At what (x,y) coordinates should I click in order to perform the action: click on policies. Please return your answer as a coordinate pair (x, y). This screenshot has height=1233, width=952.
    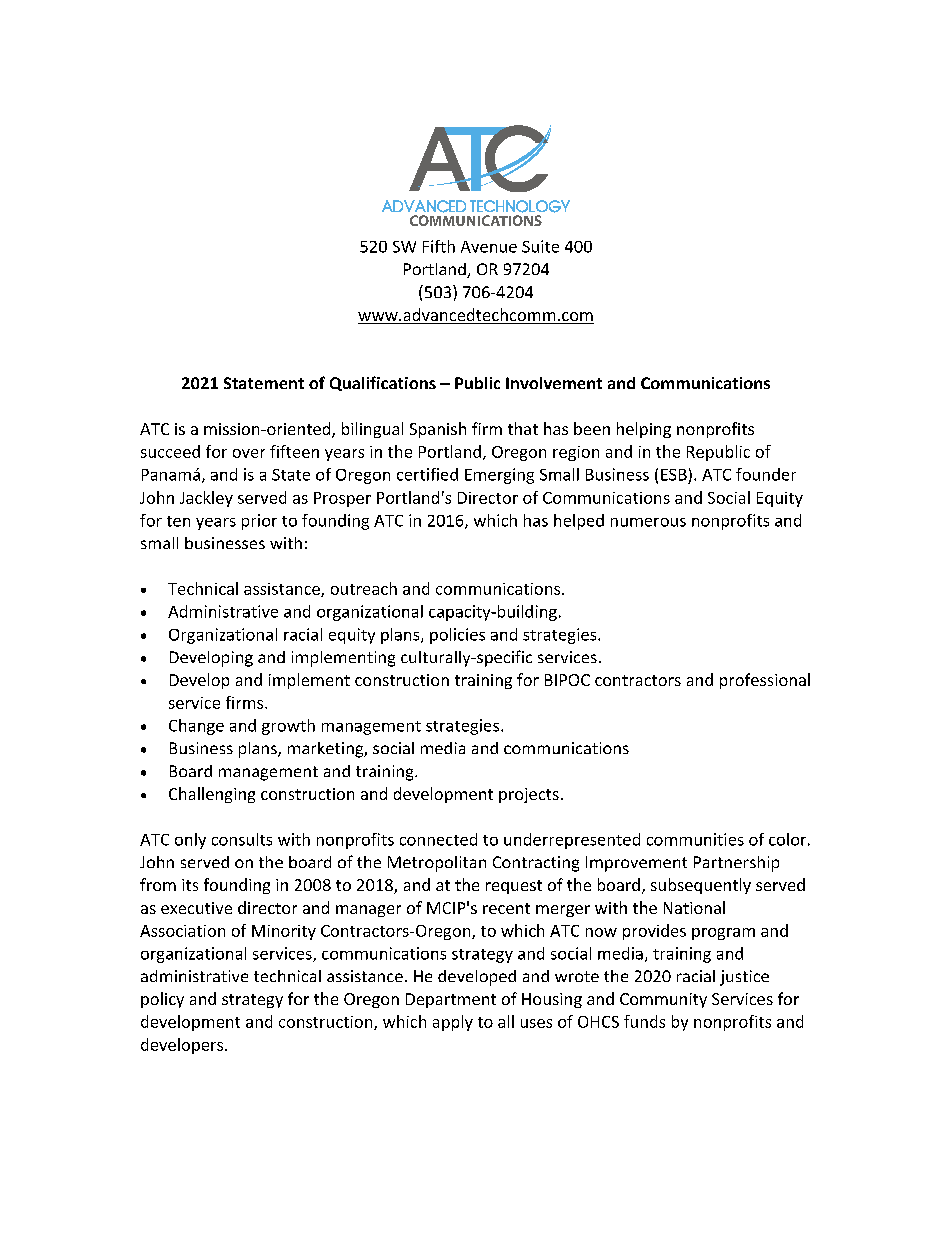
    Looking at the image, I should click on (457, 636).
